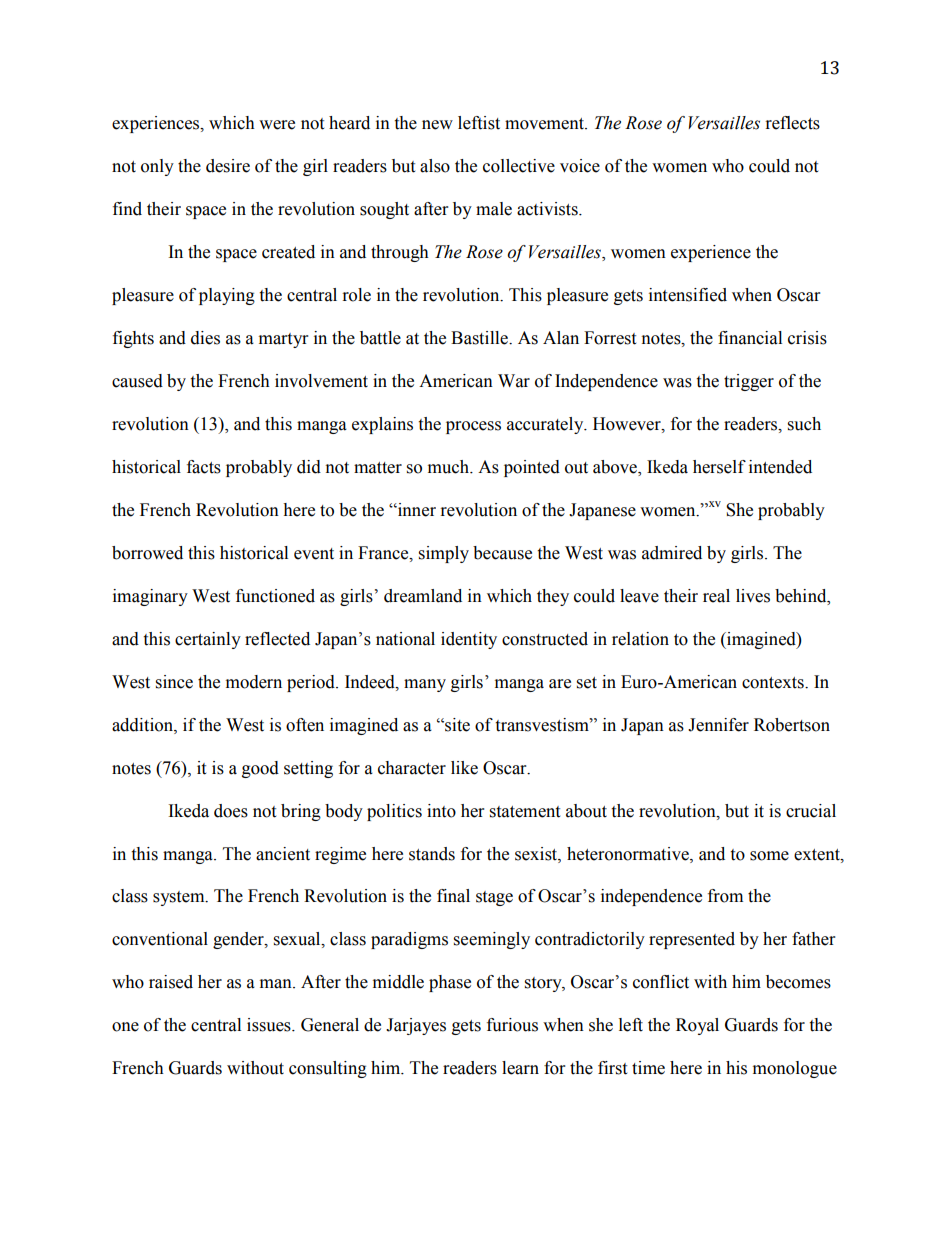 This page has width=952, height=1233. What do you see at coordinates (464, 768) in the page?
I see `like` at bounding box center [464, 768].
